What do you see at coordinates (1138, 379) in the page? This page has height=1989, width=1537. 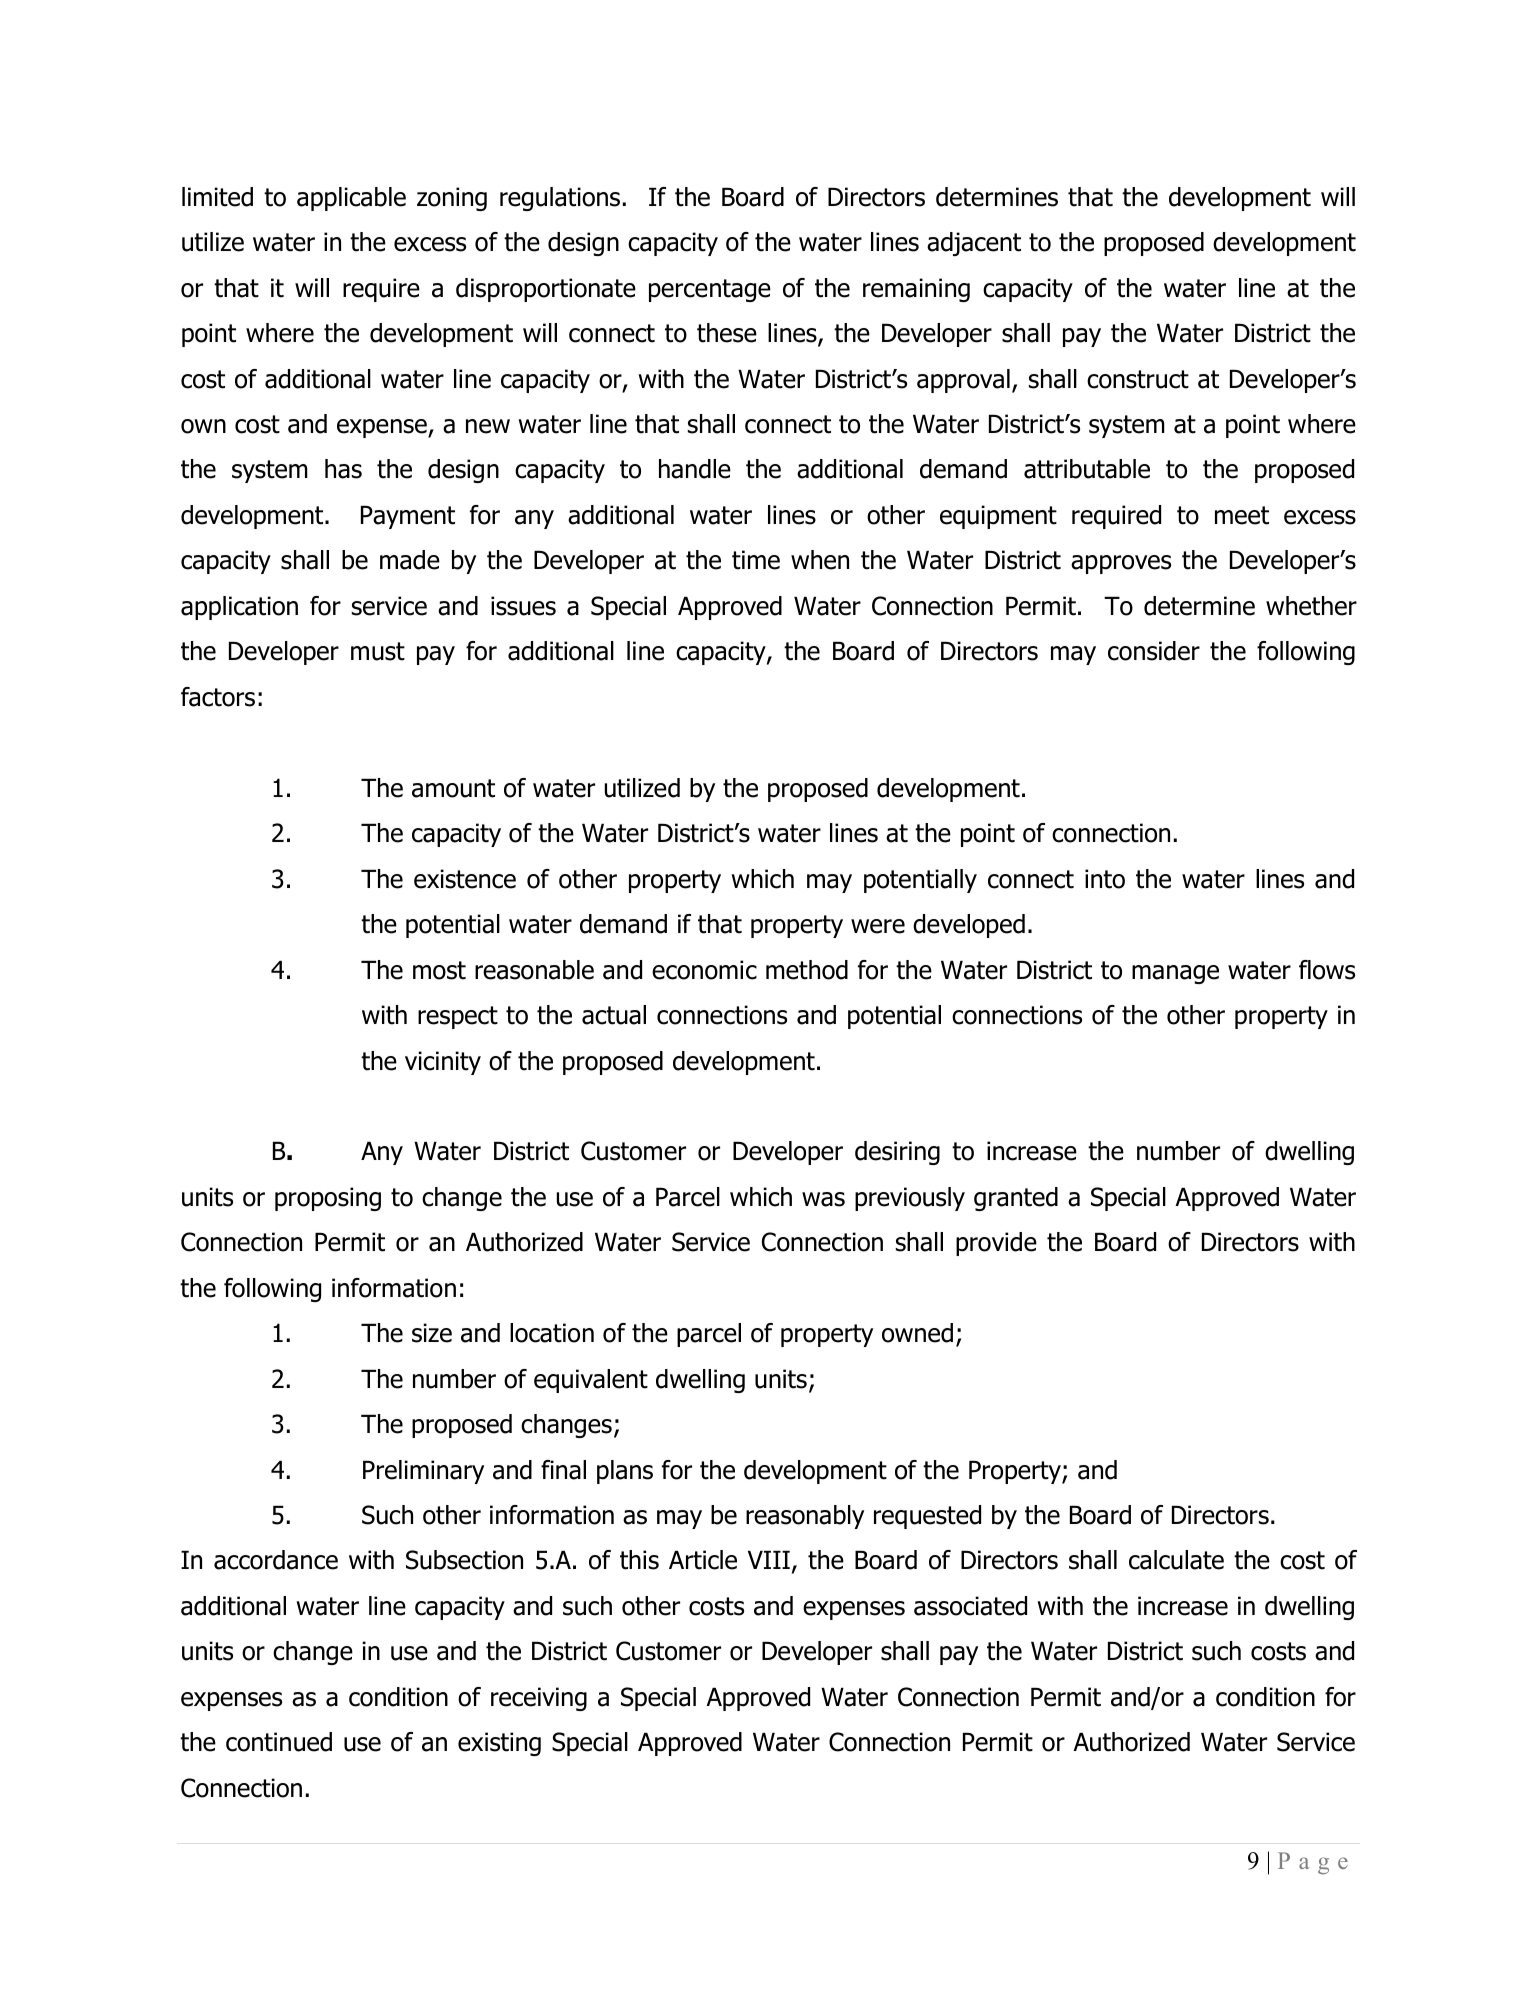 I see `construct` at bounding box center [1138, 379].
